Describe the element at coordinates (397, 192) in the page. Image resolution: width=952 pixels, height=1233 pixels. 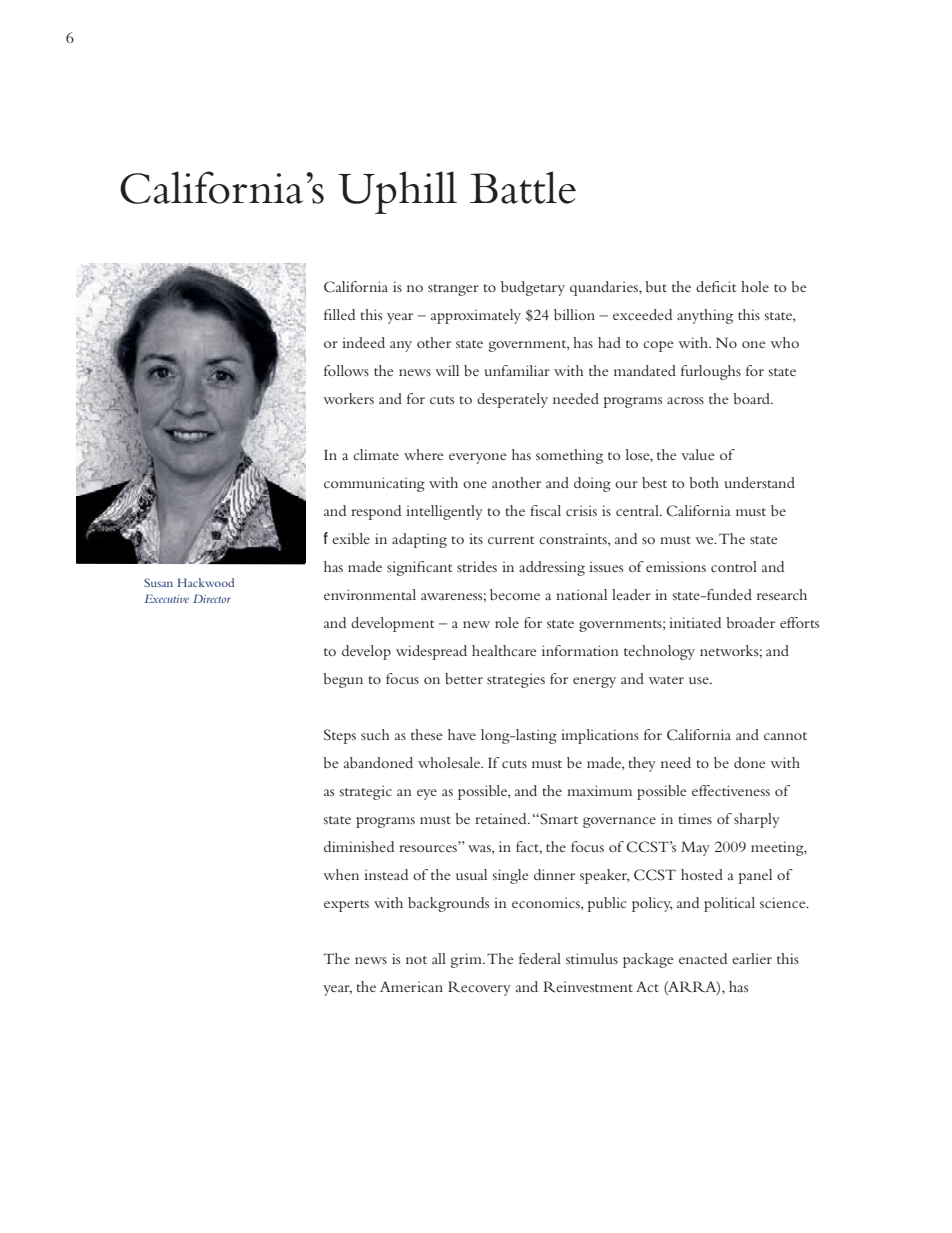
I see `Uphill` at that location.
